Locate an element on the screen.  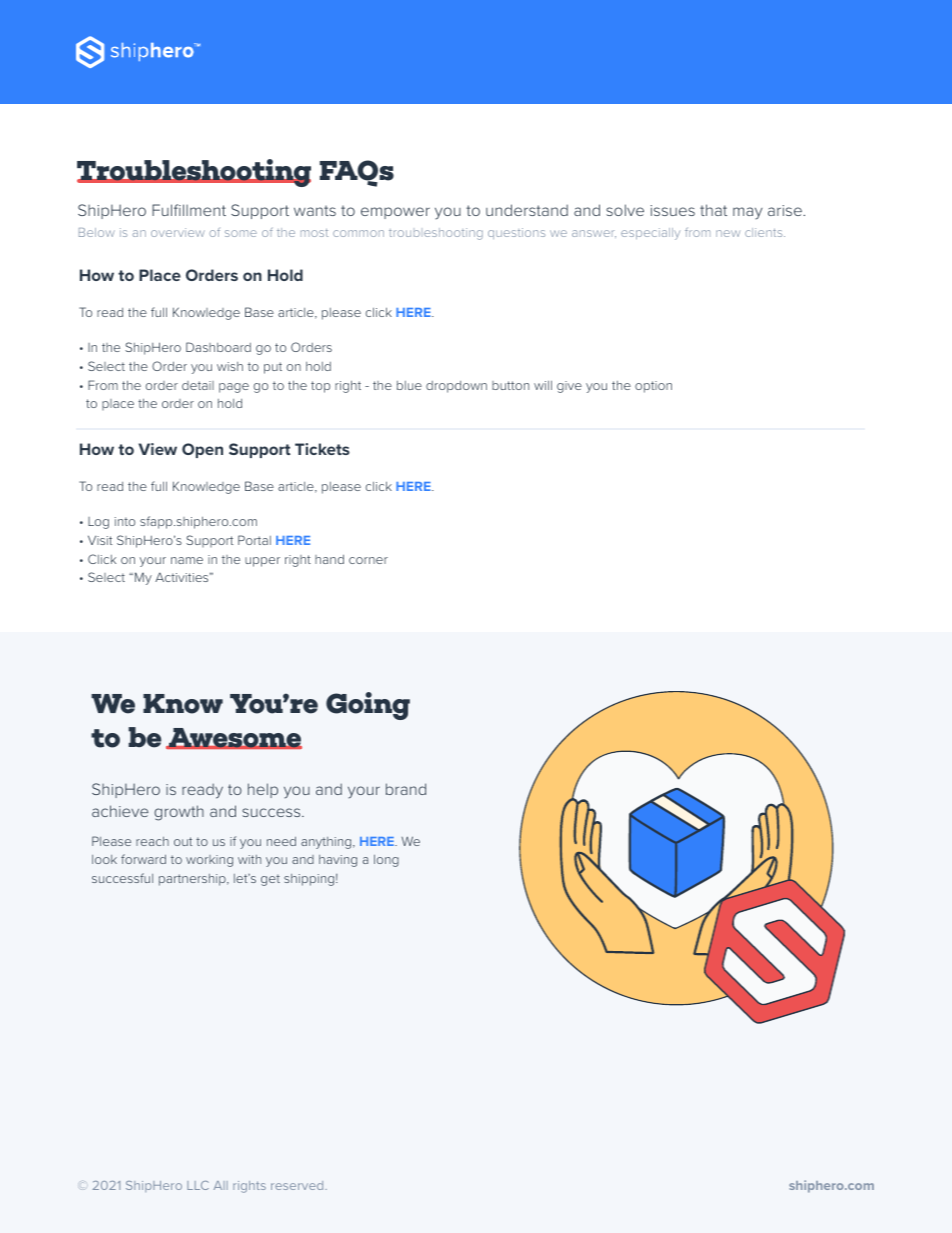
help is located at coordinates (263, 790).
